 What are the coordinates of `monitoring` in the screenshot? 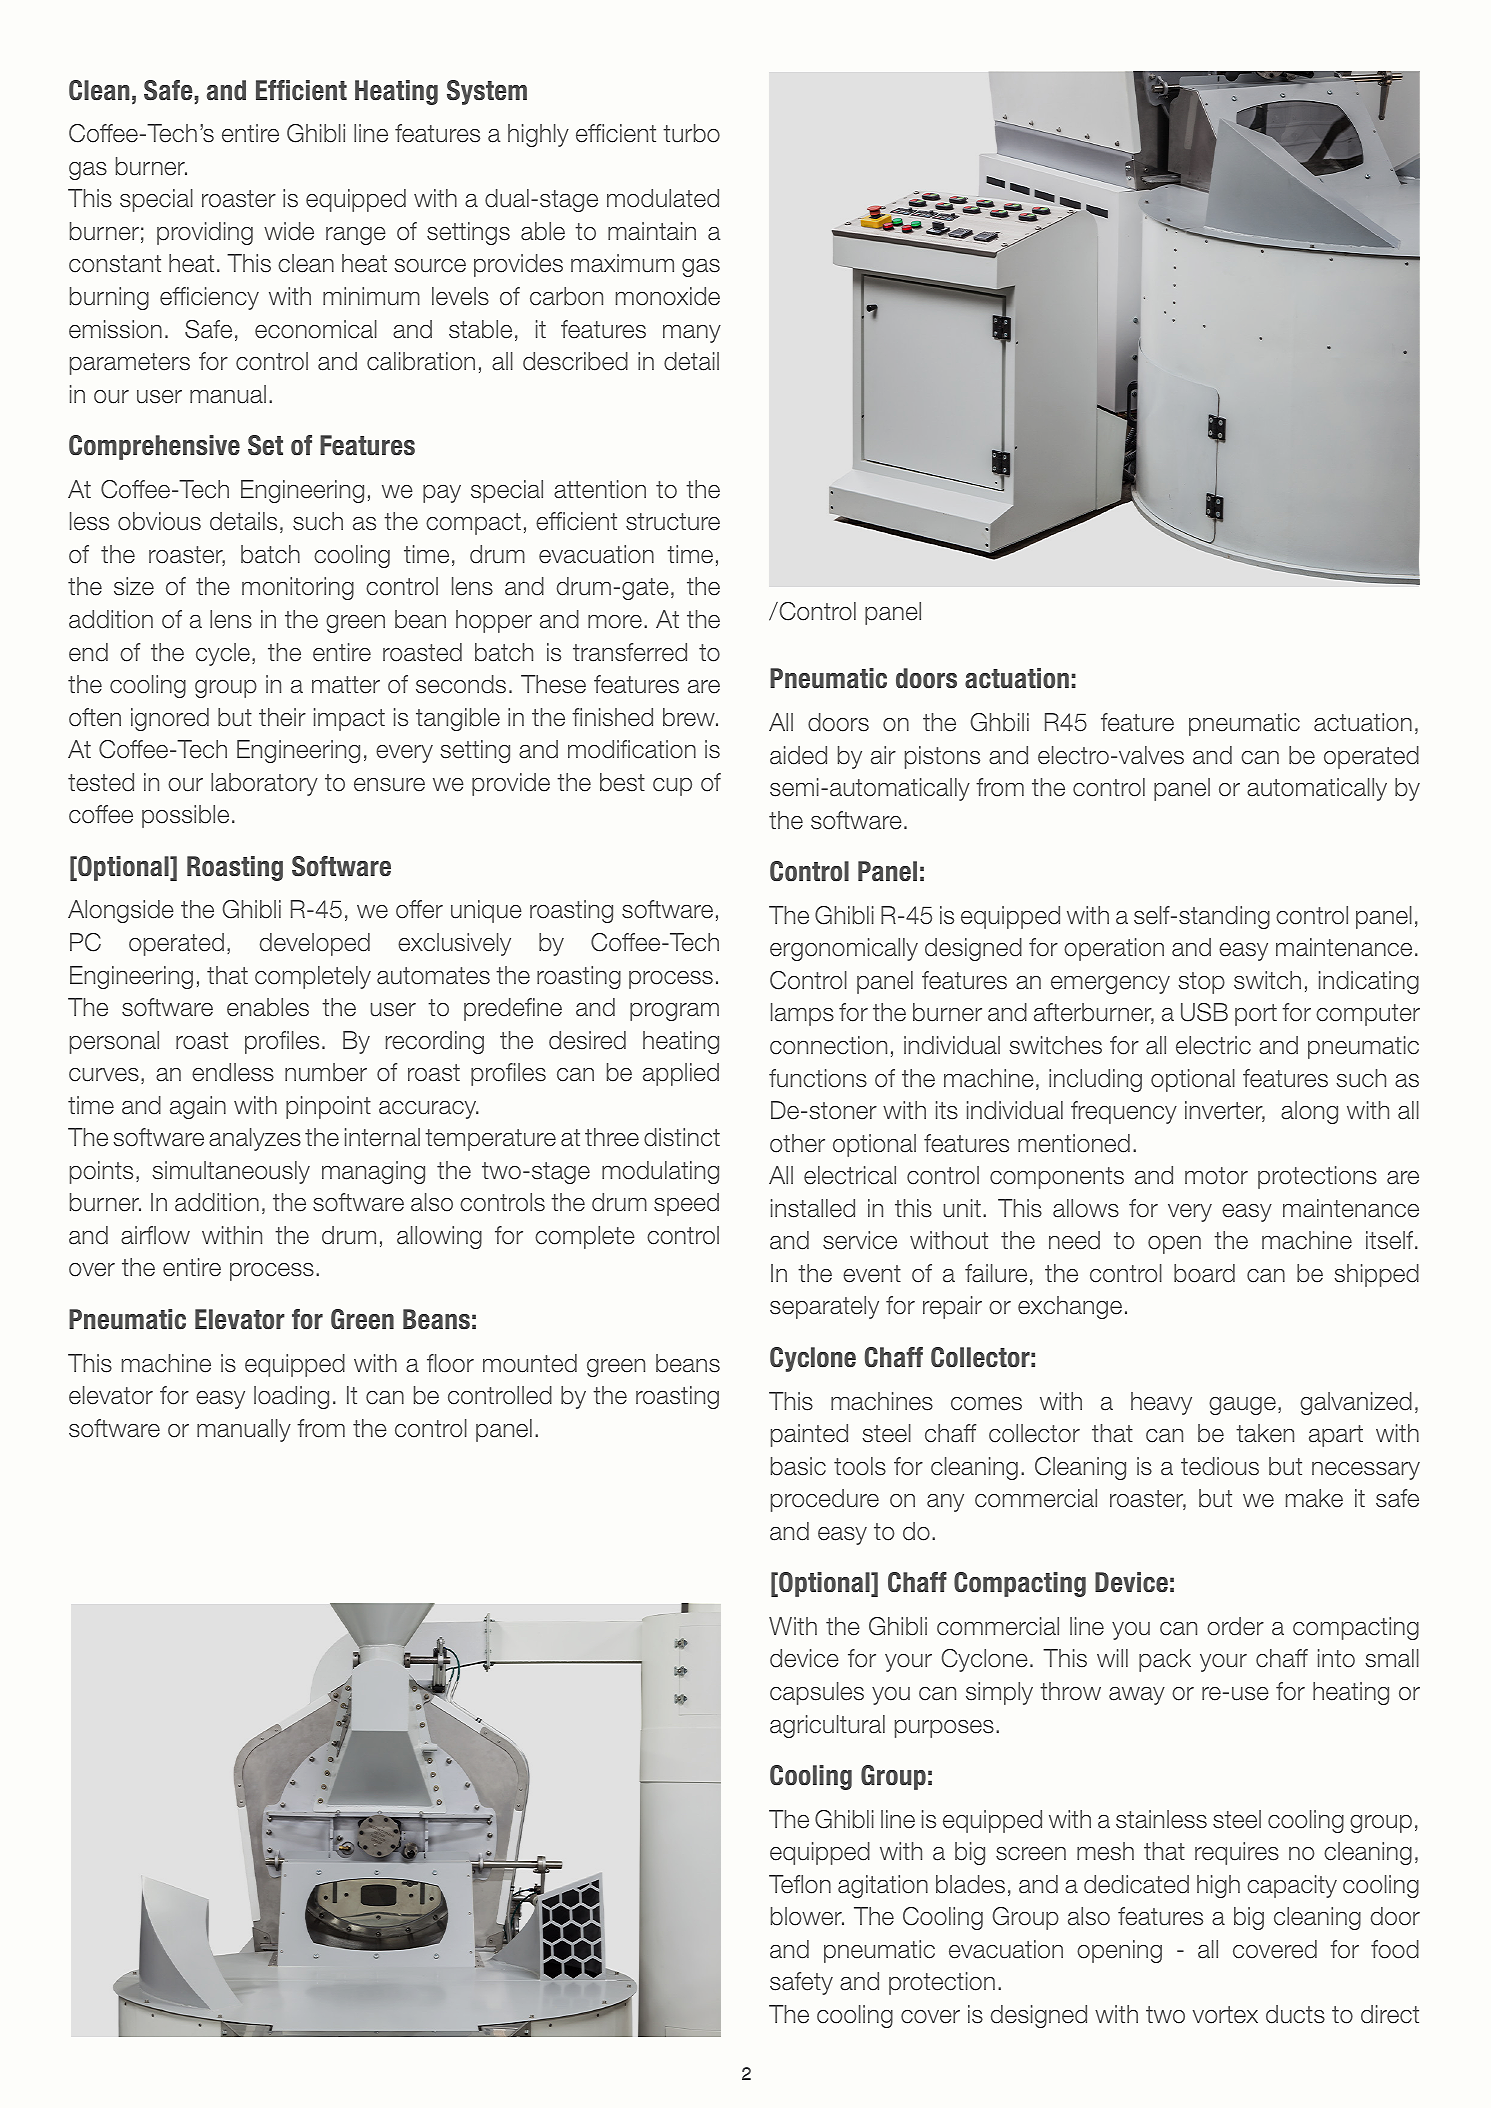 It's located at (298, 588).
